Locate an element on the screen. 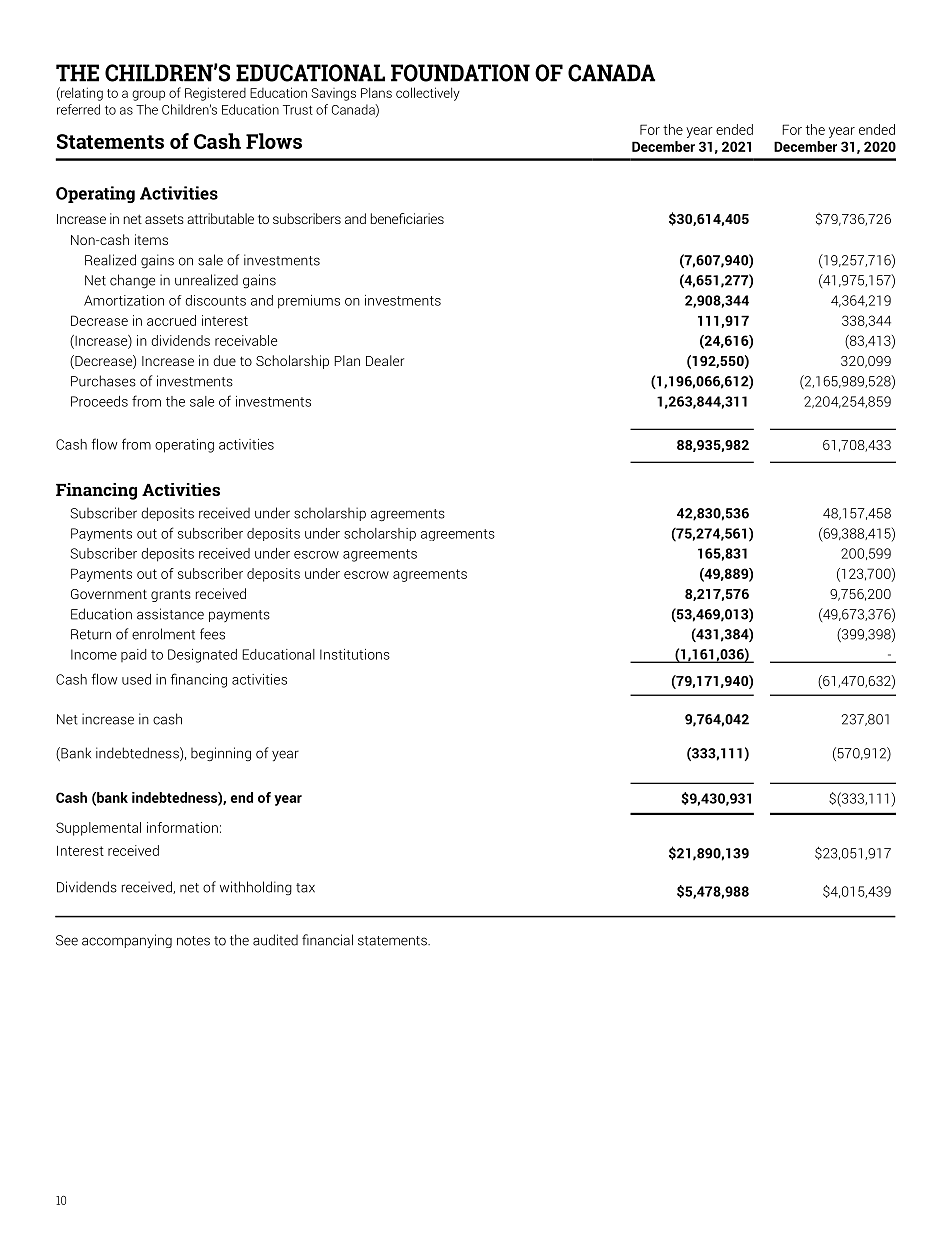  due is located at coordinates (224, 360).
